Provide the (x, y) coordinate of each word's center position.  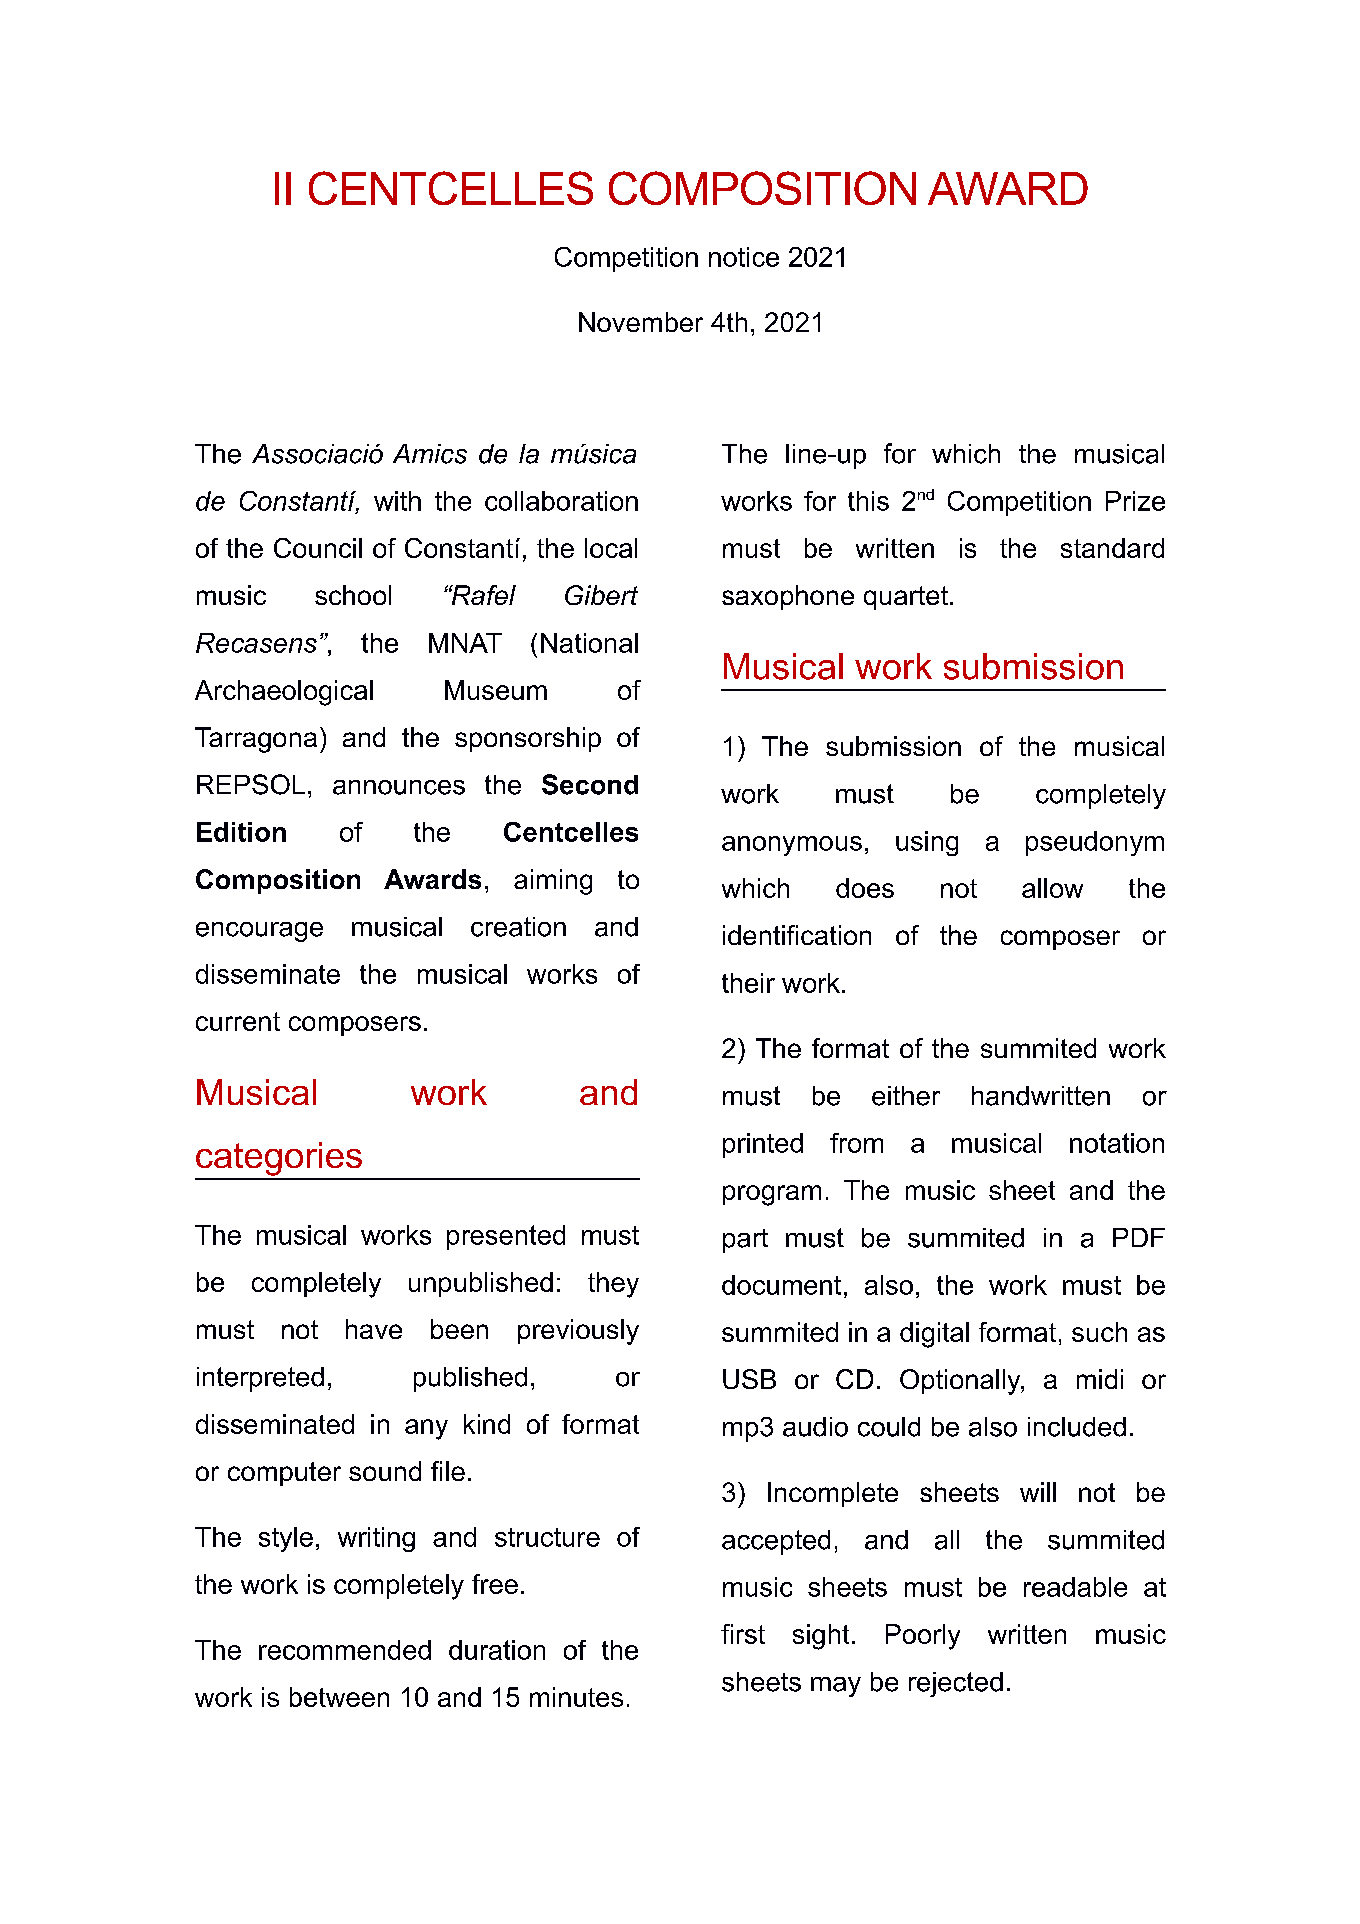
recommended (345, 1650)
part (745, 1241)
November (641, 322)
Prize (1135, 501)
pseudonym (1095, 843)
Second (590, 784)
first (743, 1634)
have (374, 1329)
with (397, 501)
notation (1117, 1143)
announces (399, 787)
